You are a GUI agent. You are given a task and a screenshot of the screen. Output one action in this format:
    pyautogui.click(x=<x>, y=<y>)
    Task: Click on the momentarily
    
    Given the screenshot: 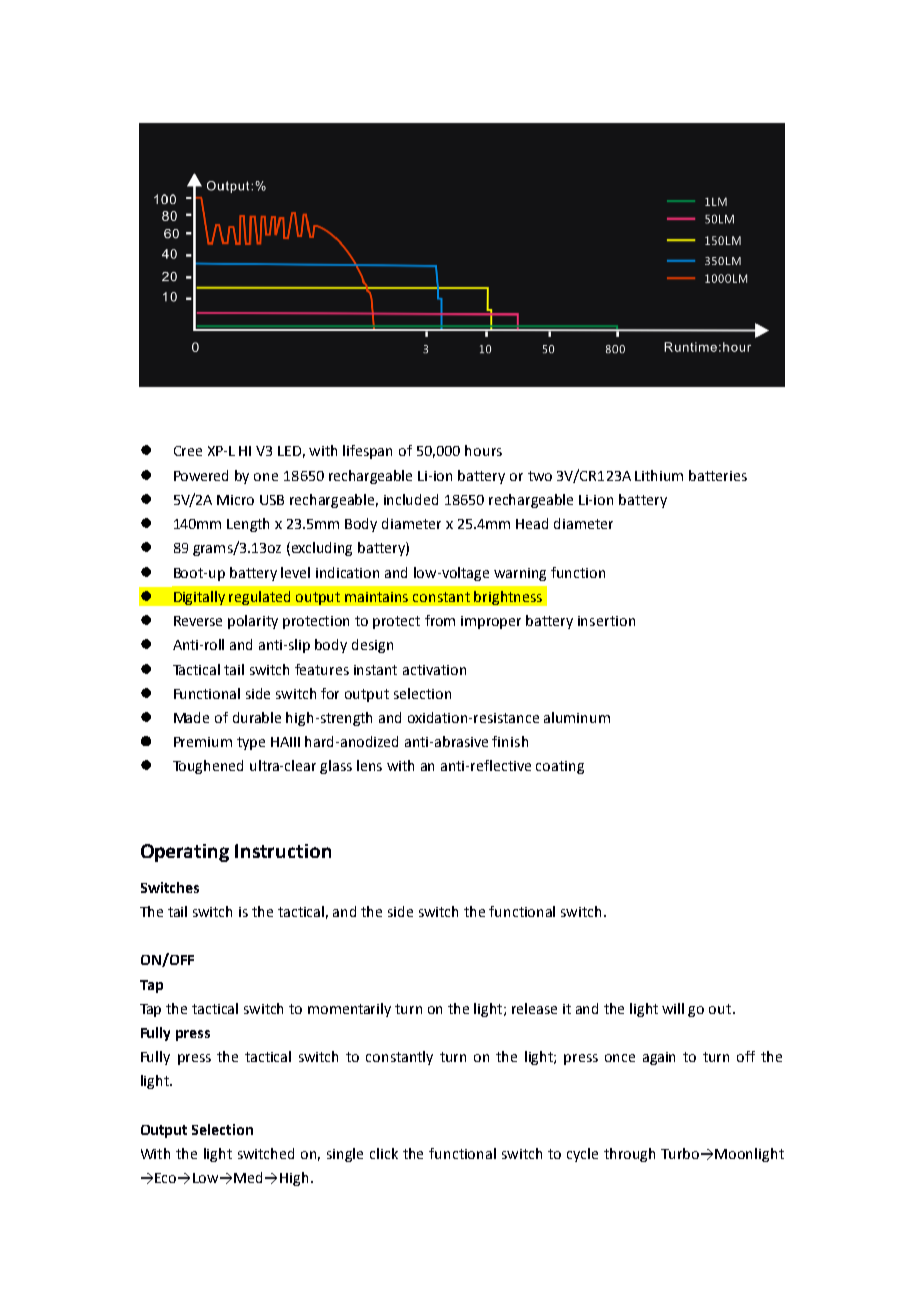 What is the action you would take?
    pyautogui.click(x=349, y=1010)
